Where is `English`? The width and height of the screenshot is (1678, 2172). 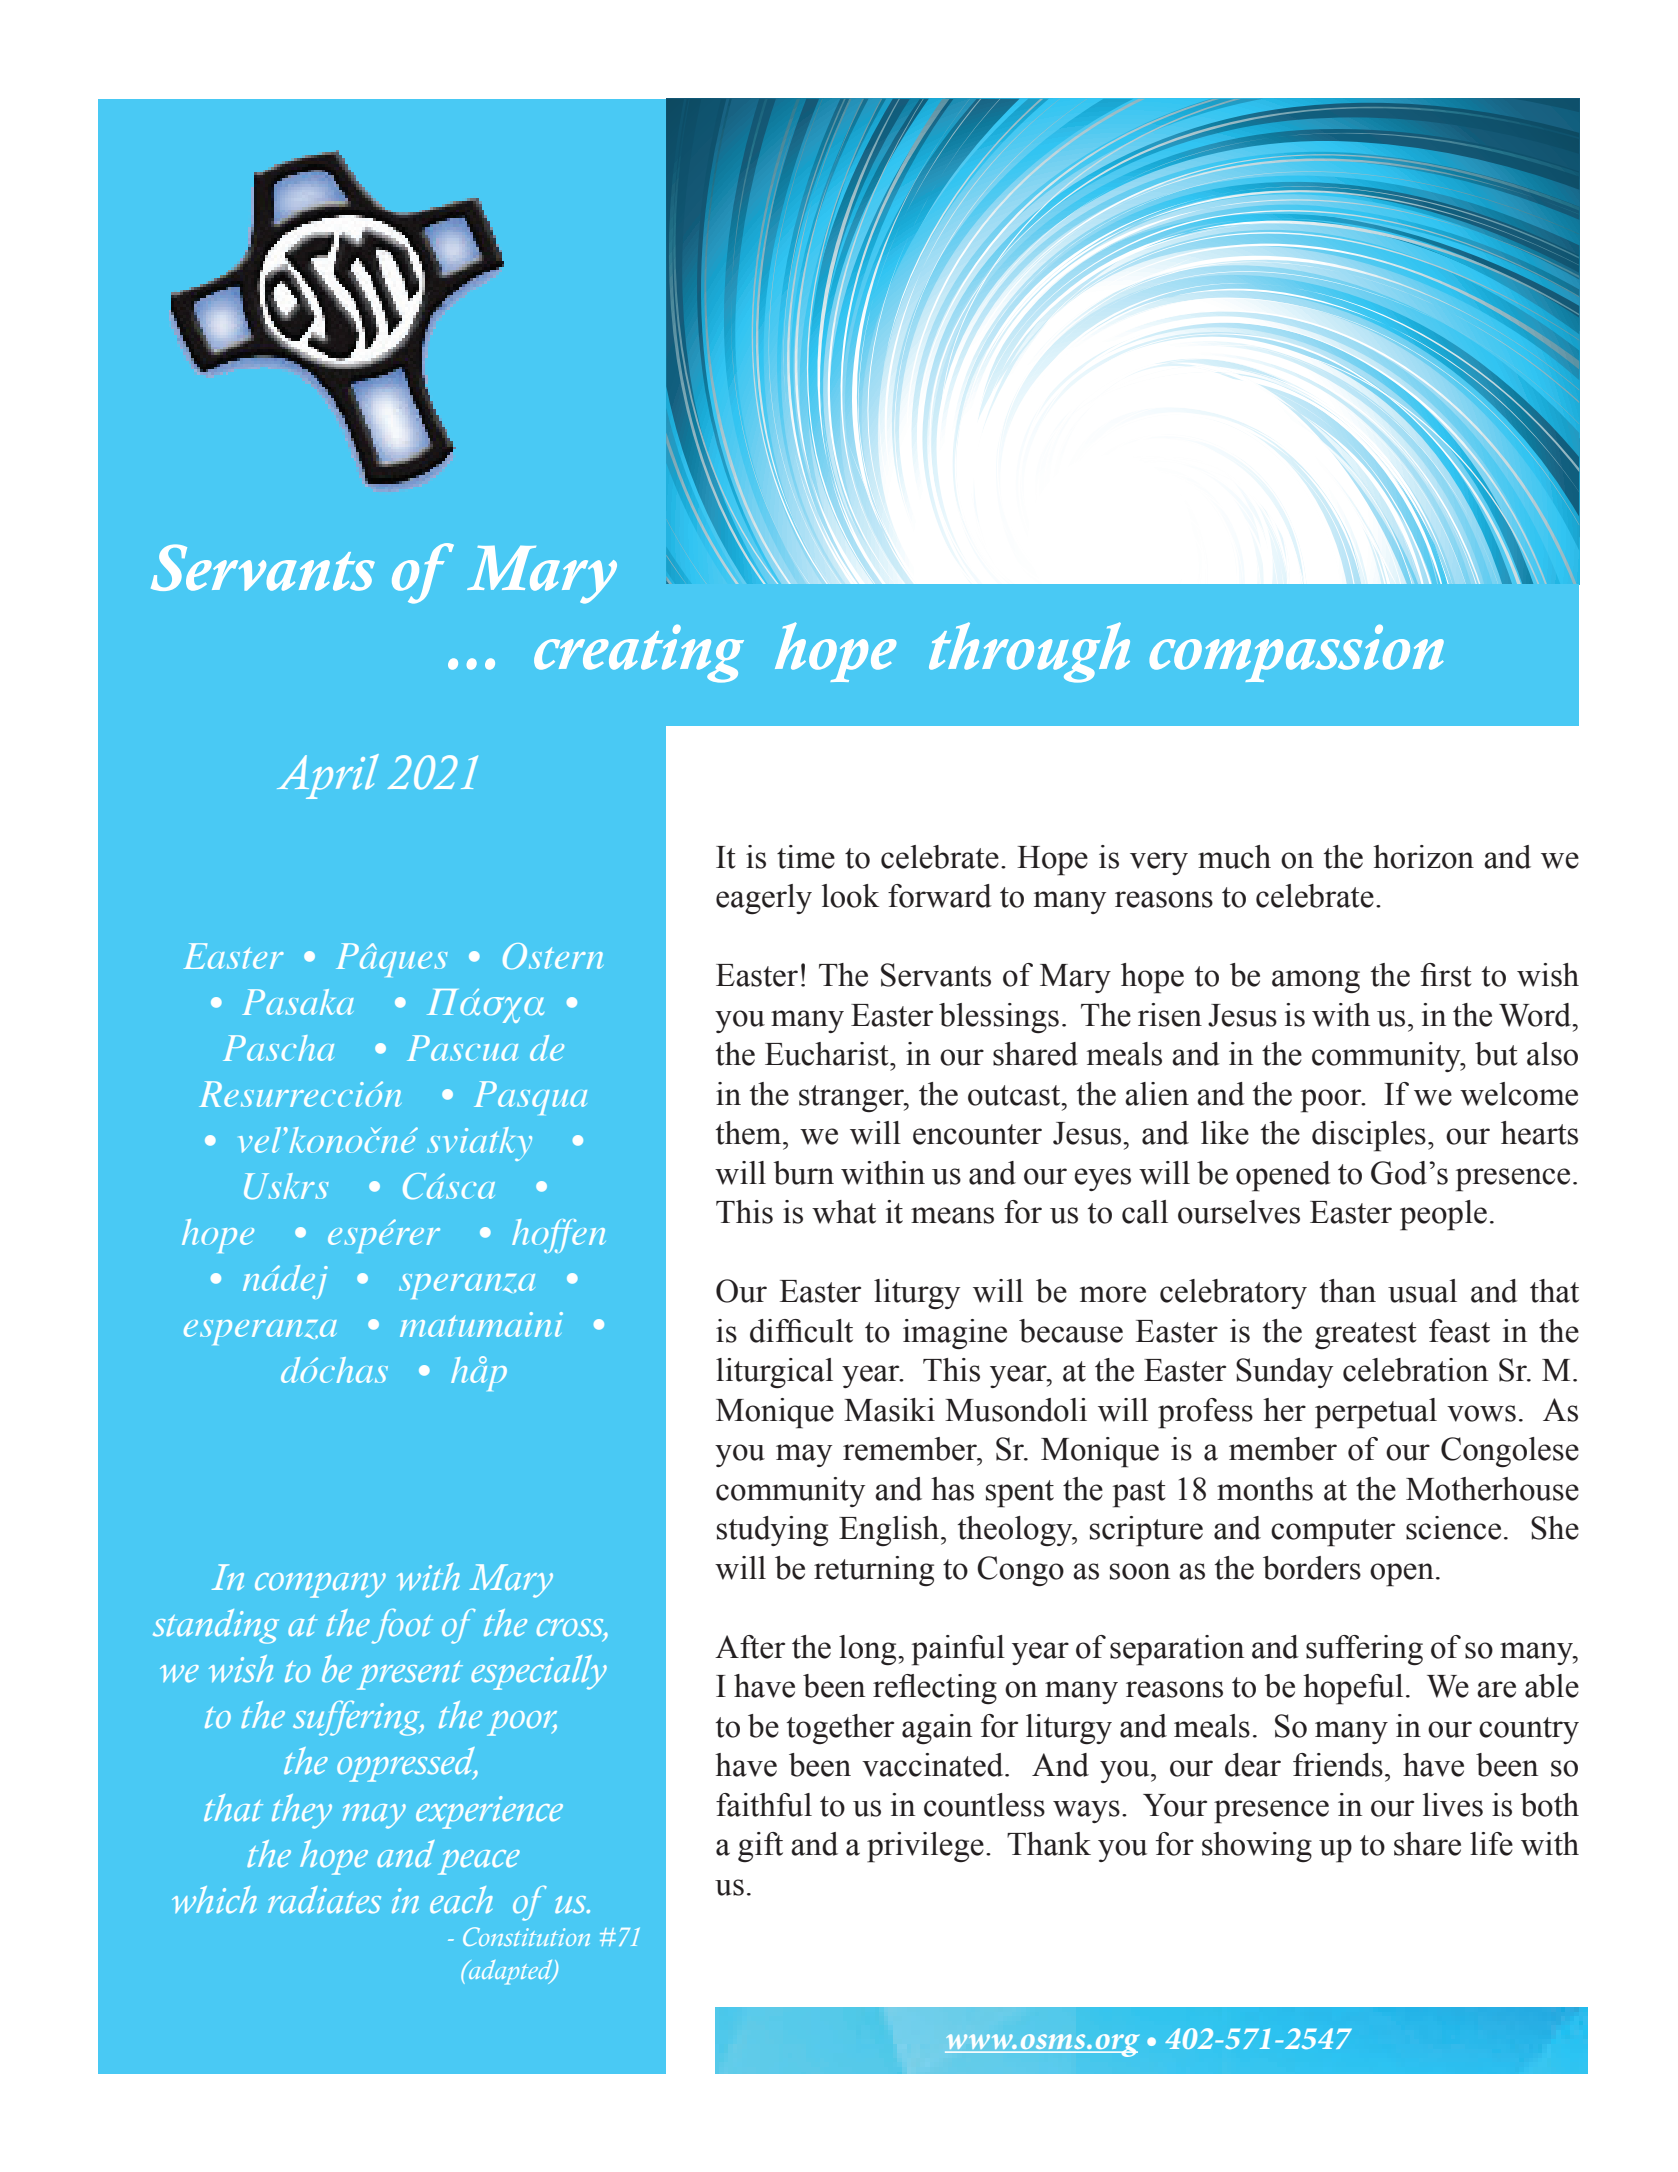 English is located at coordinates (890, 1531).
